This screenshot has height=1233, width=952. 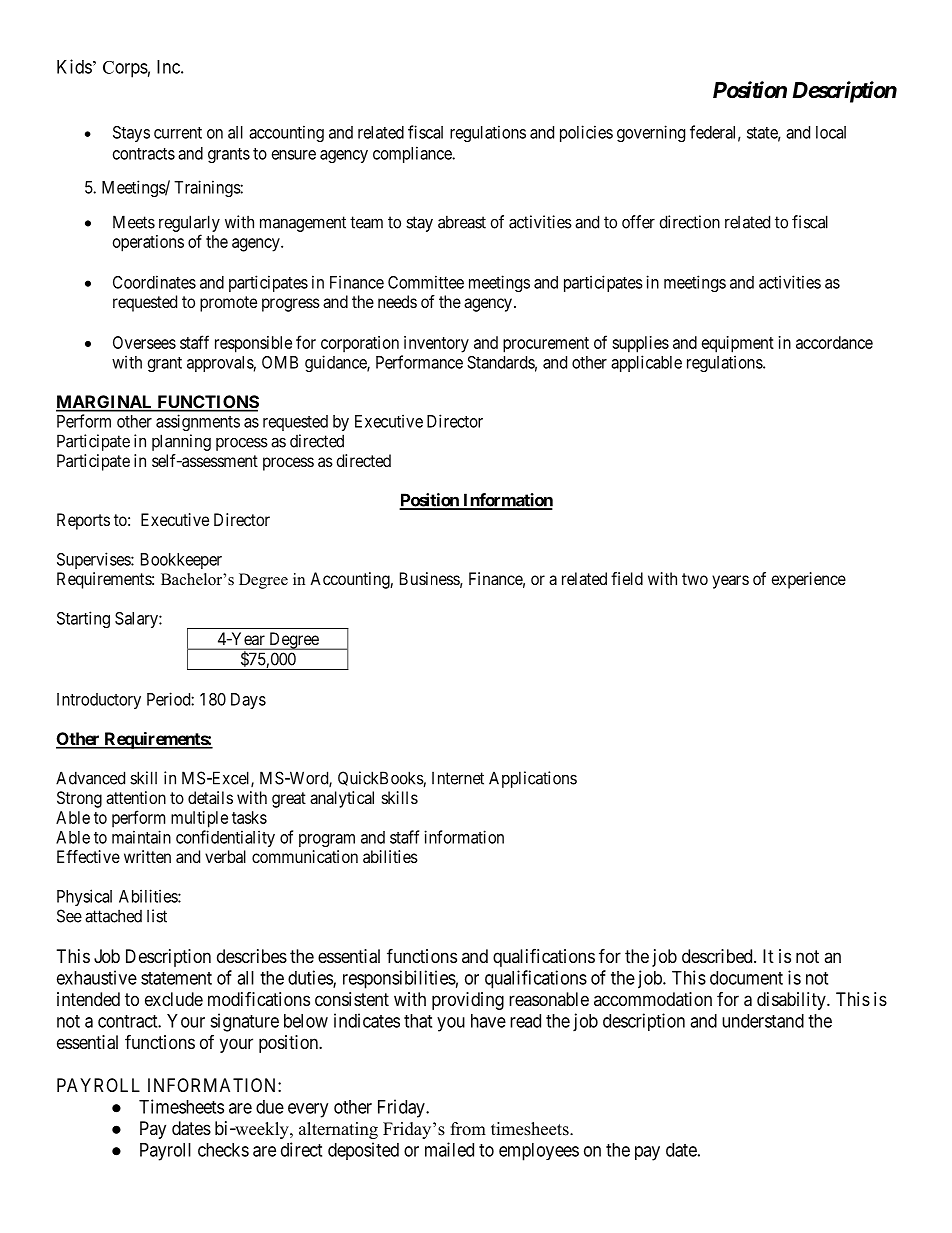 I want to click on checks, so click(x=223, y=1150).
